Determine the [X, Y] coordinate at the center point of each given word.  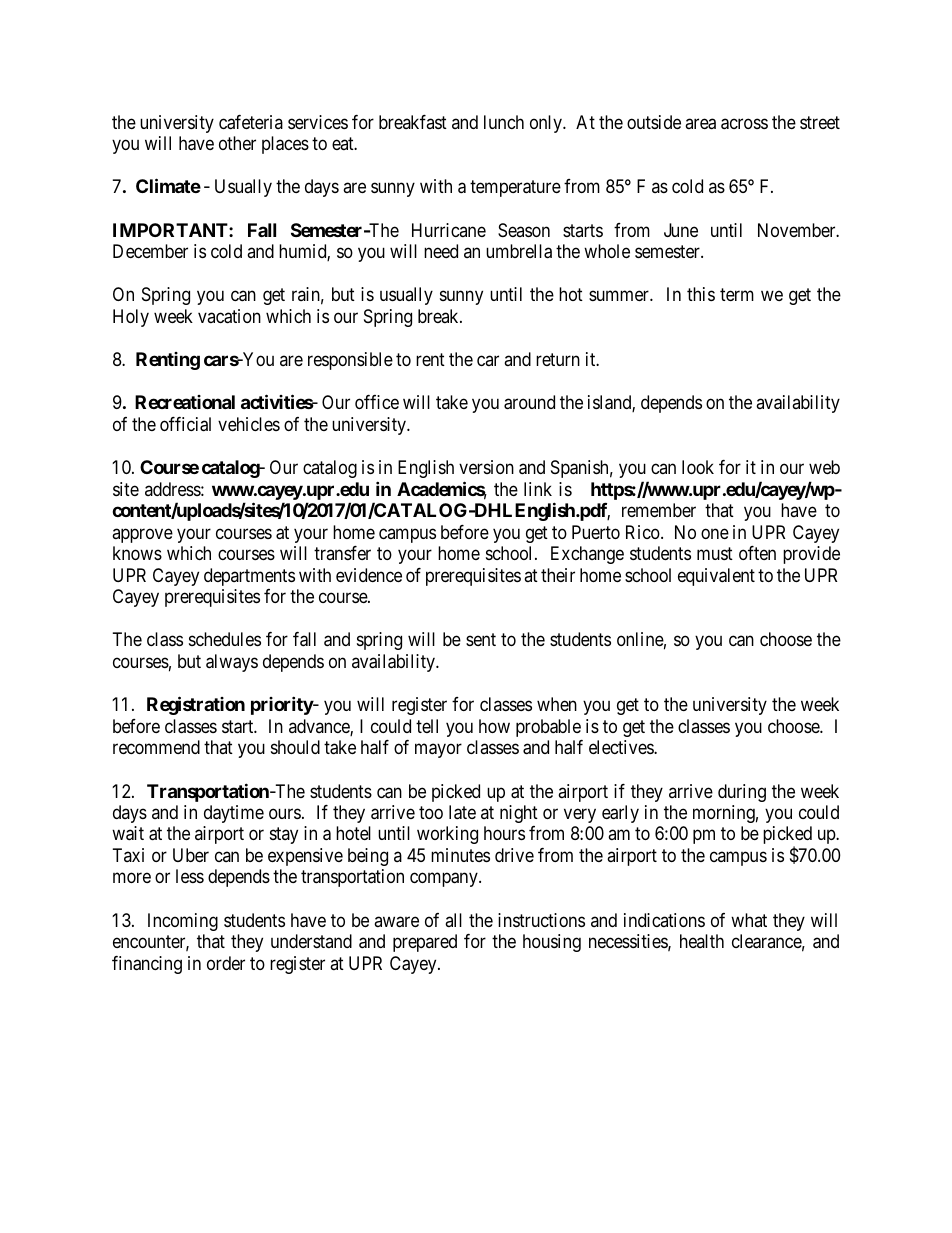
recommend [156, 747]
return [558, 359]
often [757, 553]
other [237, 143]
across [744, 124]
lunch [504, 122]
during [742, 793]
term [737, 295]
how [494, 726]
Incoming [183, 922]
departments [249, 577]
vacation [229, 316]
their [558, 575]
